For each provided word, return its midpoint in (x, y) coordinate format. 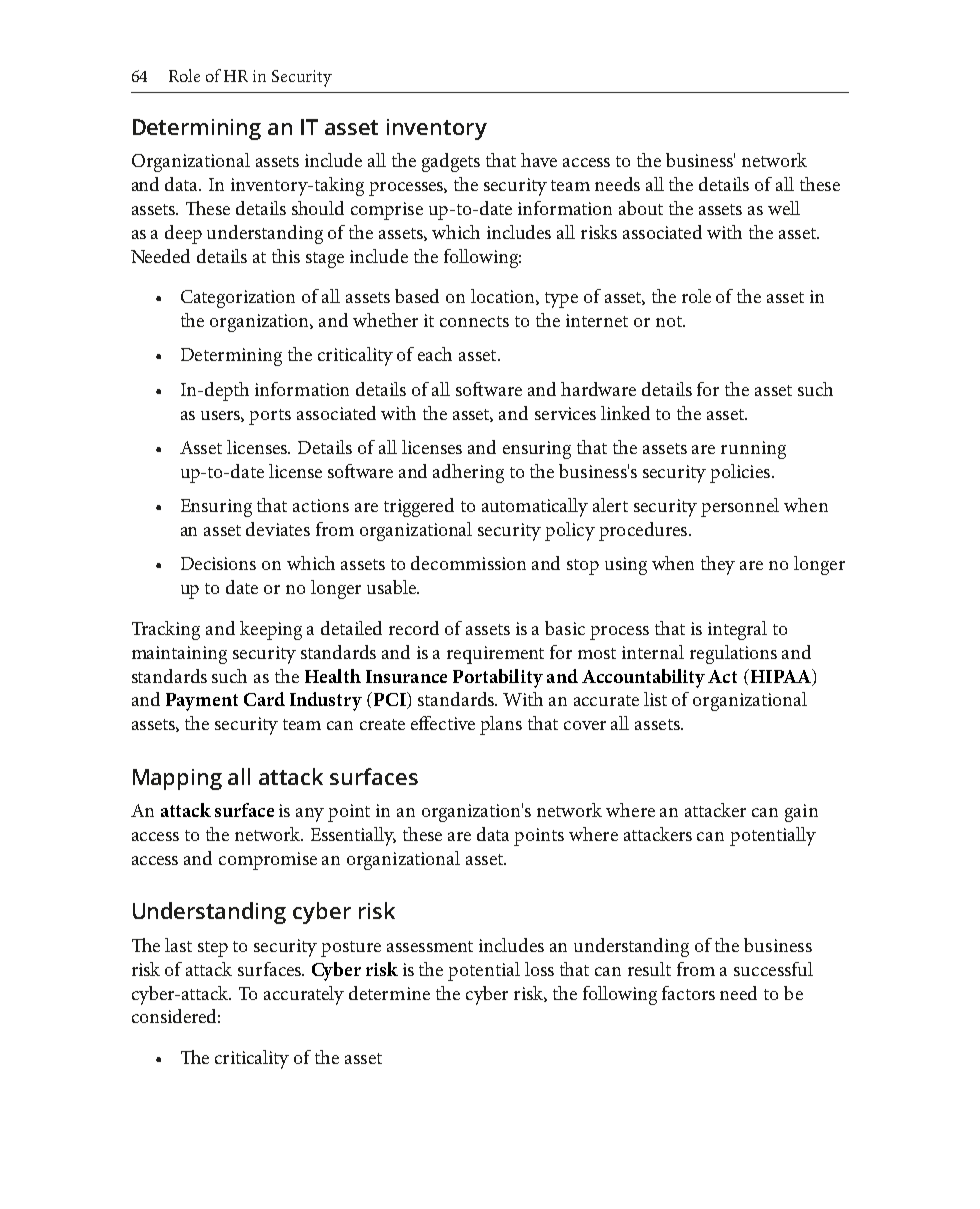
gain (801, 813)
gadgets (451, 162)
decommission (468, 563)
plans (501, 725)
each (435, 354)
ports (270, 417)
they (718, 565)
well (784, 208)
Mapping (177, 779)
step (213, 949)
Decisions (218, 563)
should (318, 208)
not (670, 321)
